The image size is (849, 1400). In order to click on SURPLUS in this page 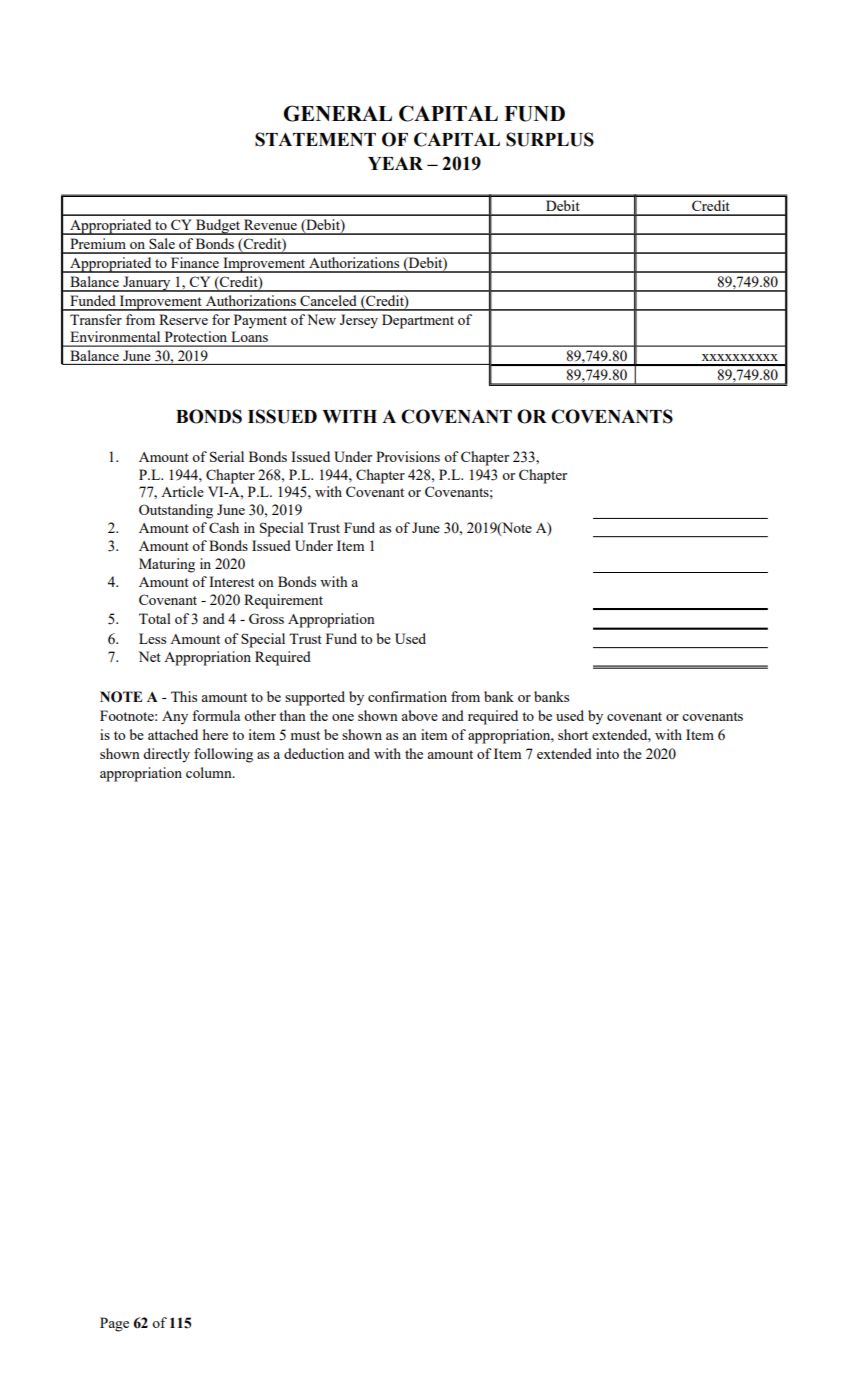, I will do `click(550, 139)`.
